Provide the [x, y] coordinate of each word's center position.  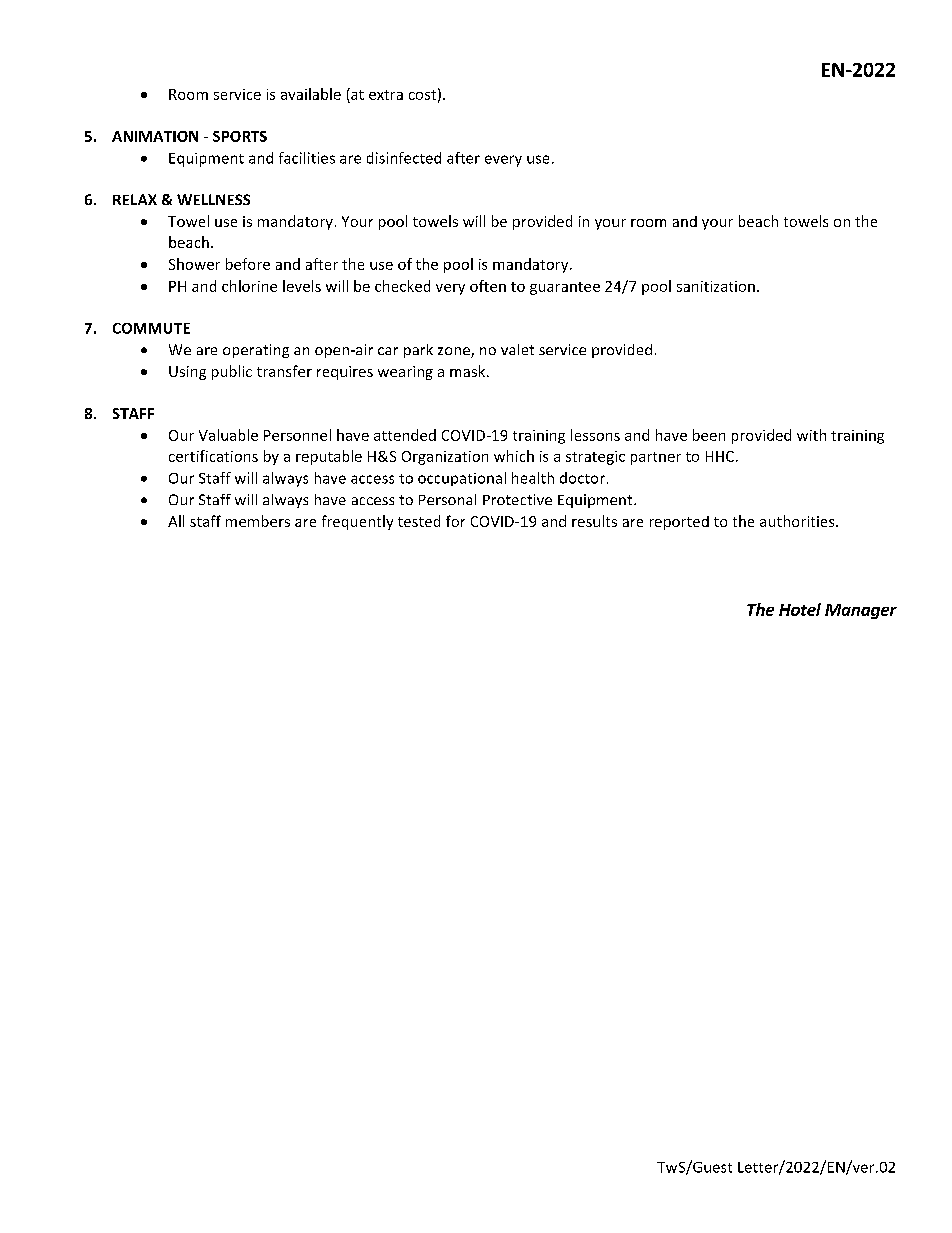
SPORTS [240, 136]
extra [386, 95]
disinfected [404, 158]
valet [517, 349]
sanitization [716, 286]
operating [256, 351]
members [258, 521]
